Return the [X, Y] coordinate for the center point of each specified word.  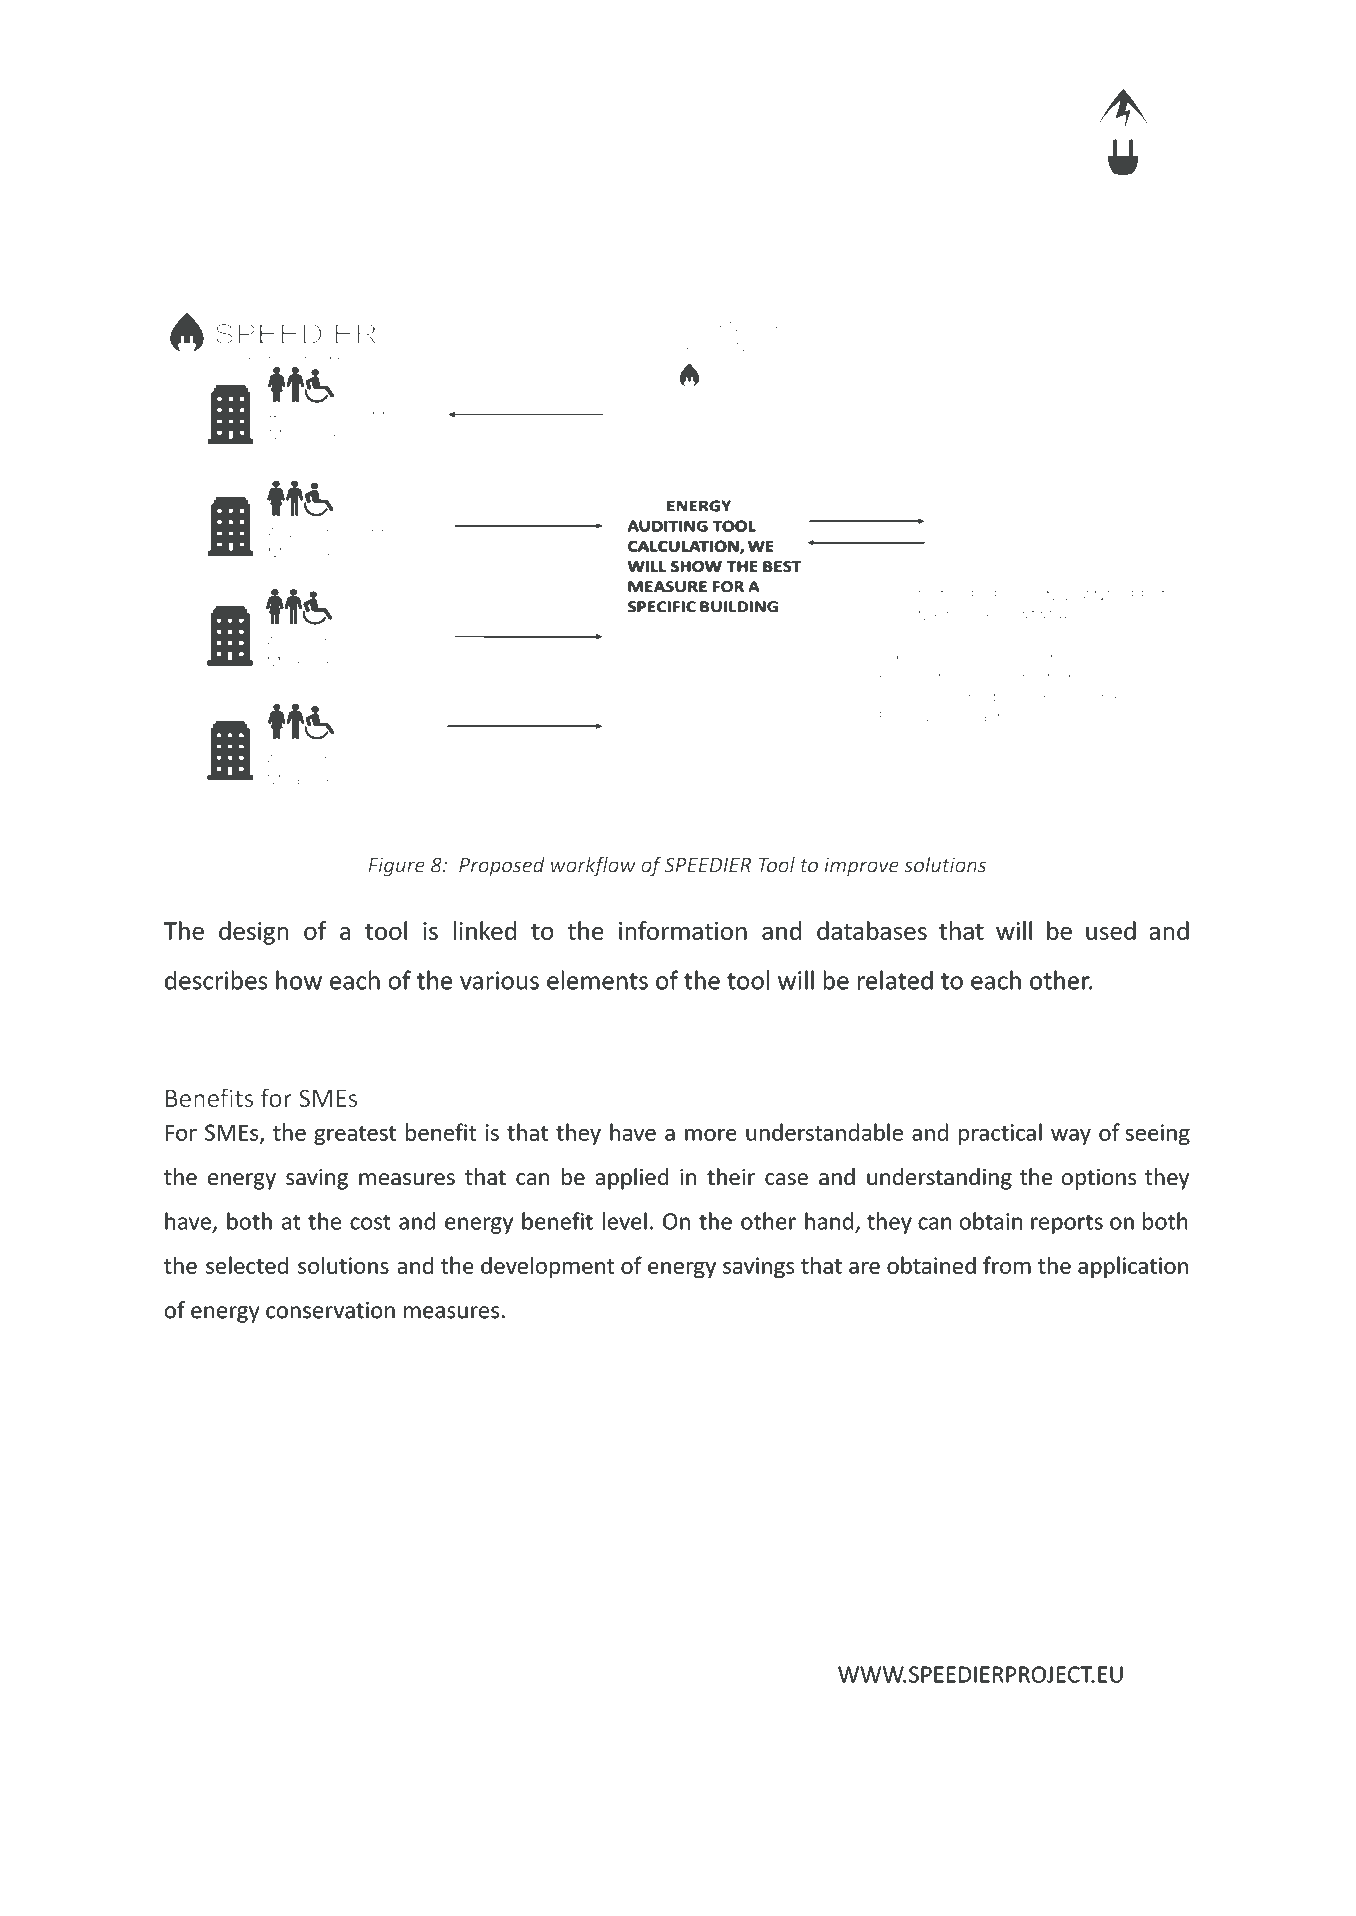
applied [631, 1179]
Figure [396, 867]
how [299, 980]
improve [861, 866]
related [895, 980]
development [547, 1267]
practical [1000, 1134]
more [711, 1135]
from [1007, 1265]
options [1099, 1179]
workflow [593, 866]
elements [597, 980]
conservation [330, 1310]
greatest [355, 1135]
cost [370, 1222]
